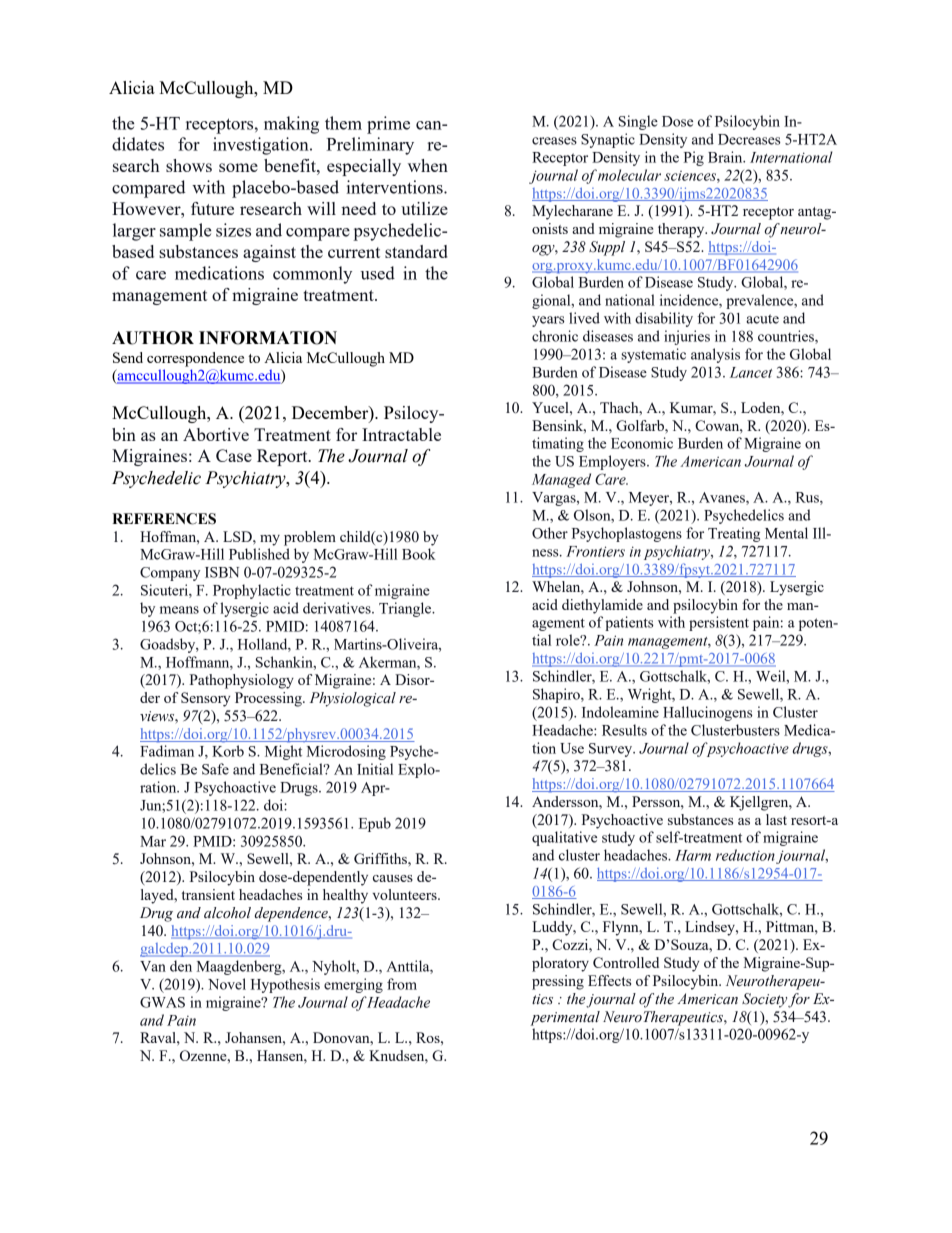 Image resolution: width=952 pixels, height=1233 pixels. What do you see at coordinates (238, 167) in the screenshot?
I see `some` at bounding box center [238, 167].
